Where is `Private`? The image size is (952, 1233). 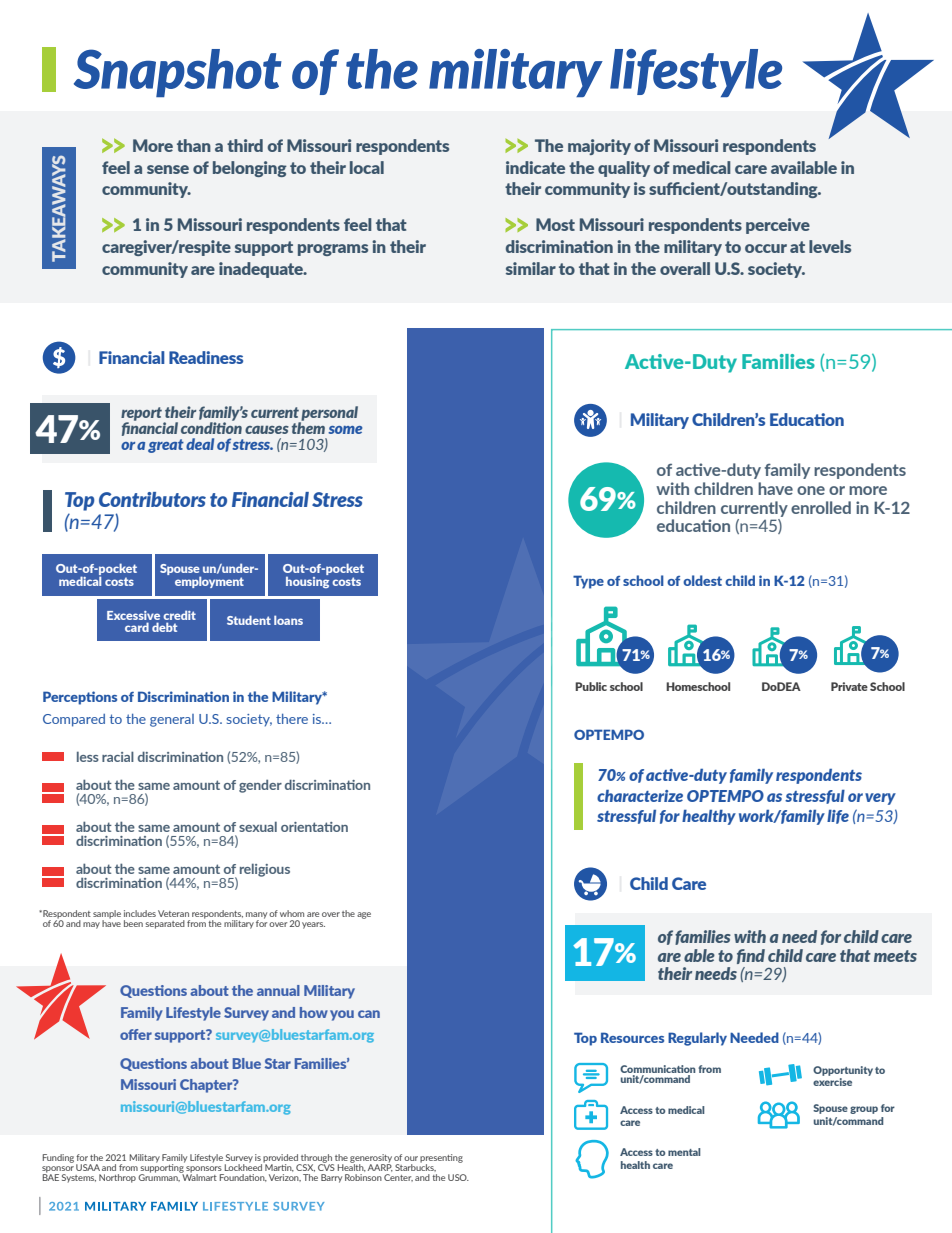 Private is located at coordinates (849, 686).
